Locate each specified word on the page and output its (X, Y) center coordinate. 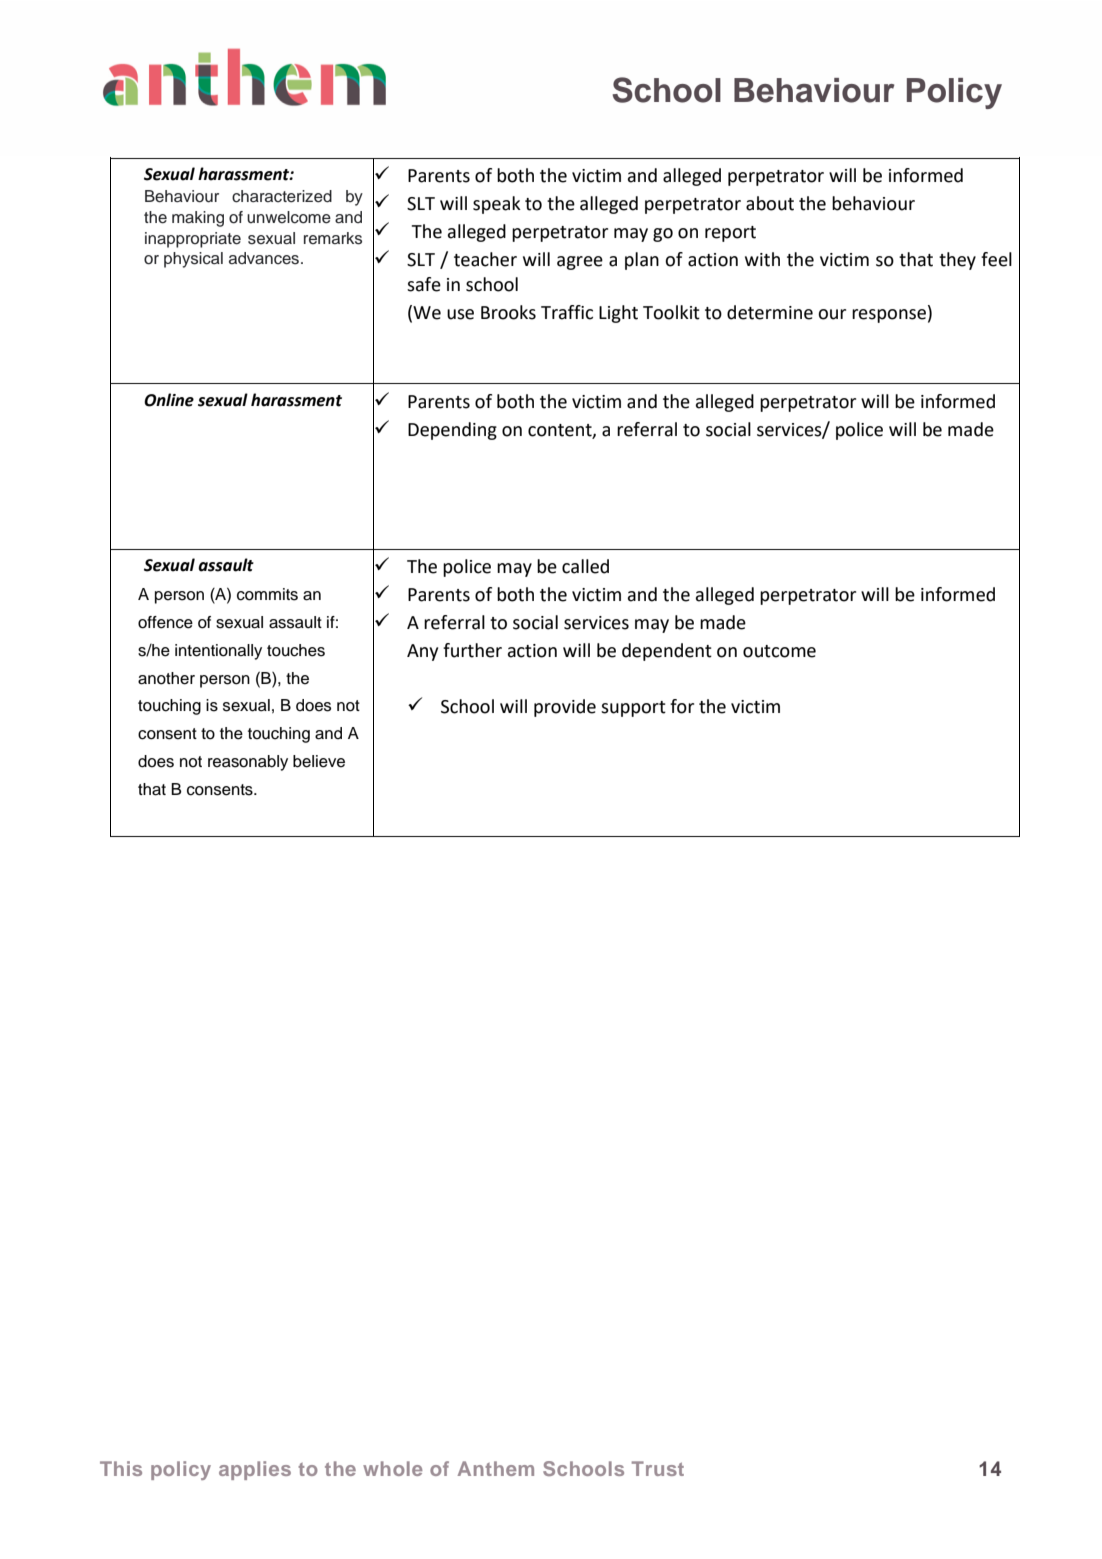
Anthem (496, 1468)
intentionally (218, 652)
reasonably (248, 763)
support (633, 709)
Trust (658, 1468)
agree (580, 263)
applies (255, 1470)
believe (319, 761)
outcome (779, 651)
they (957, 261)
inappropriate (193, 240)
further (472, 650)
